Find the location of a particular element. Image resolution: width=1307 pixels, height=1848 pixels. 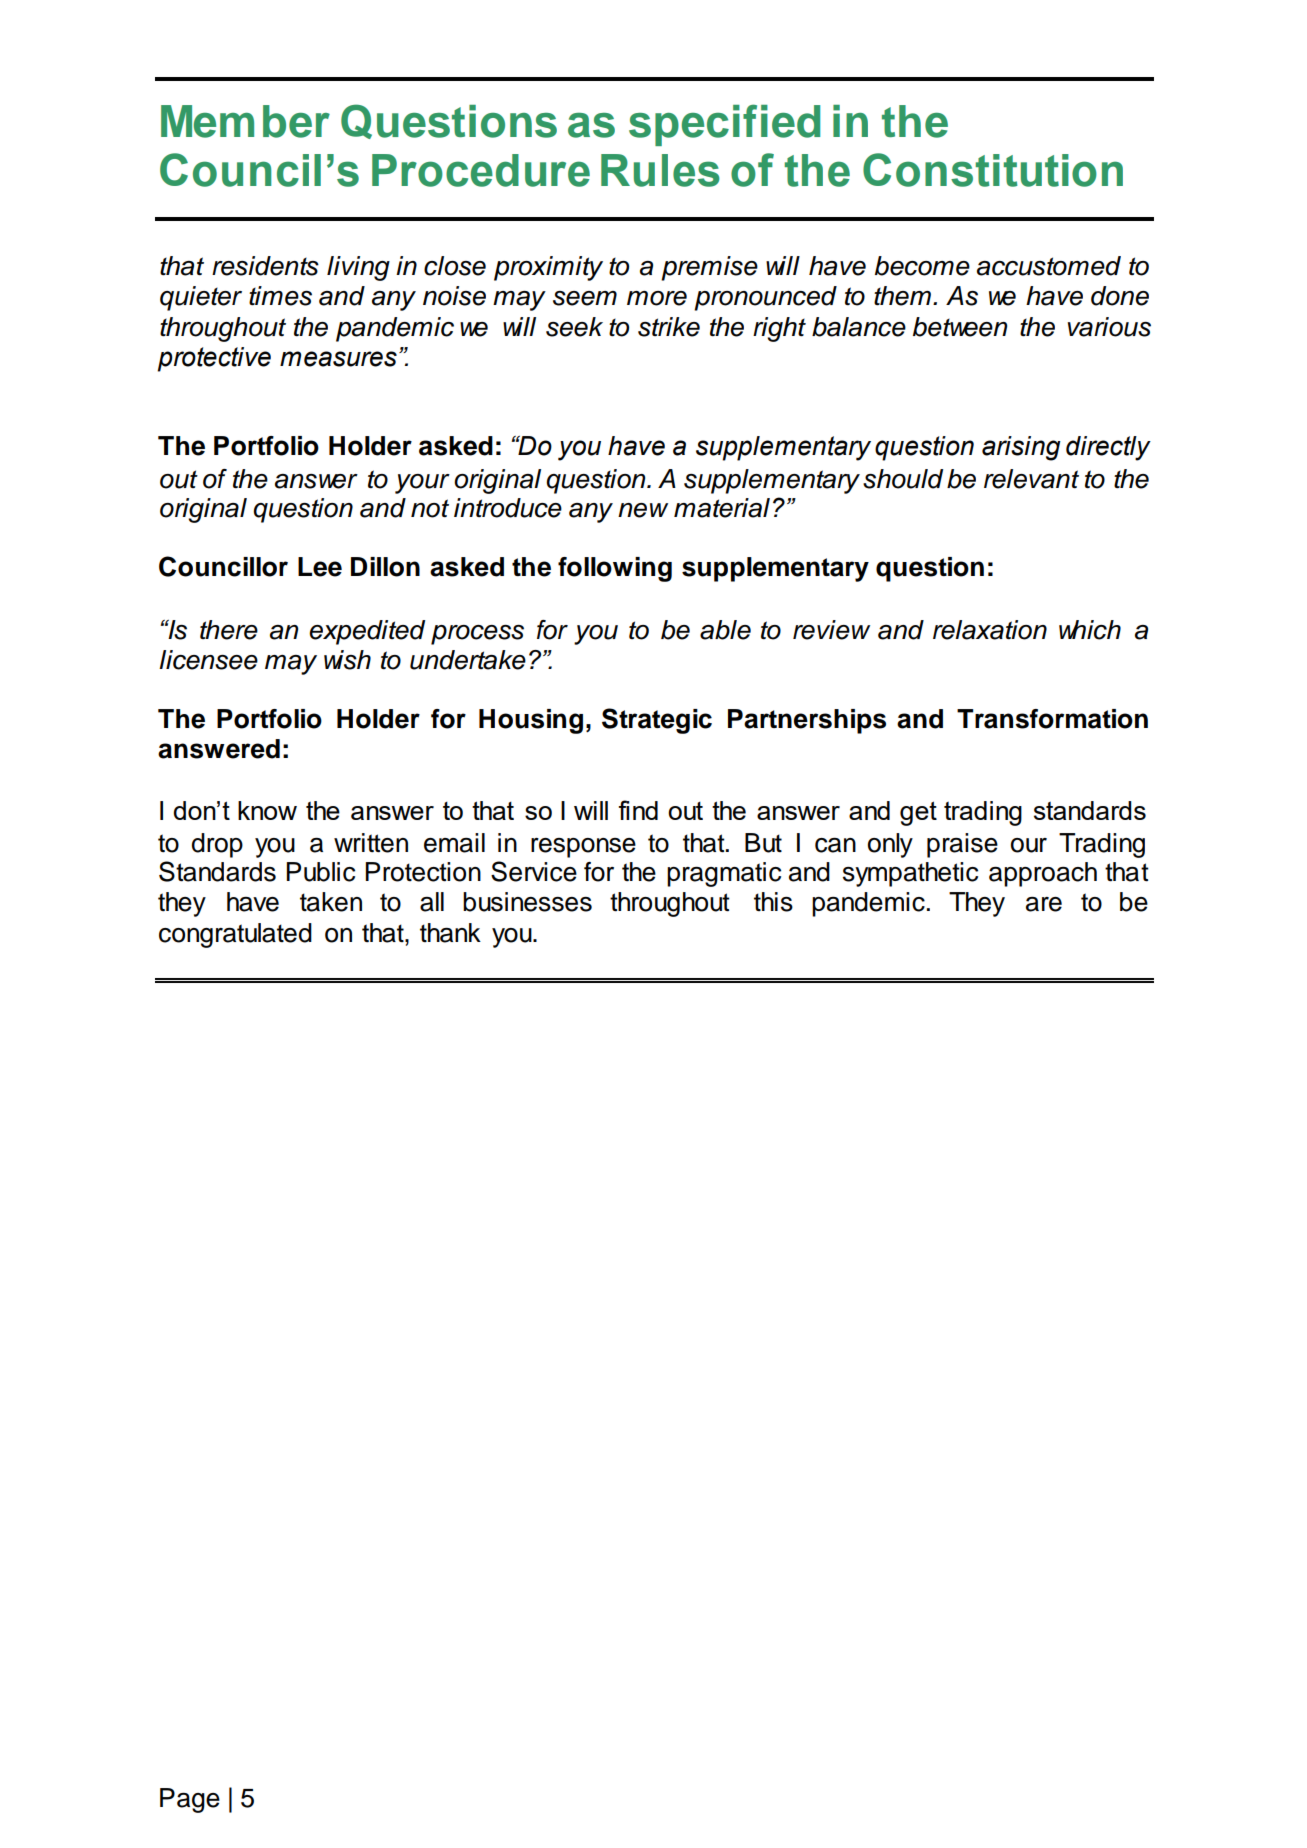

Member is located at coordinates (245, 121).
